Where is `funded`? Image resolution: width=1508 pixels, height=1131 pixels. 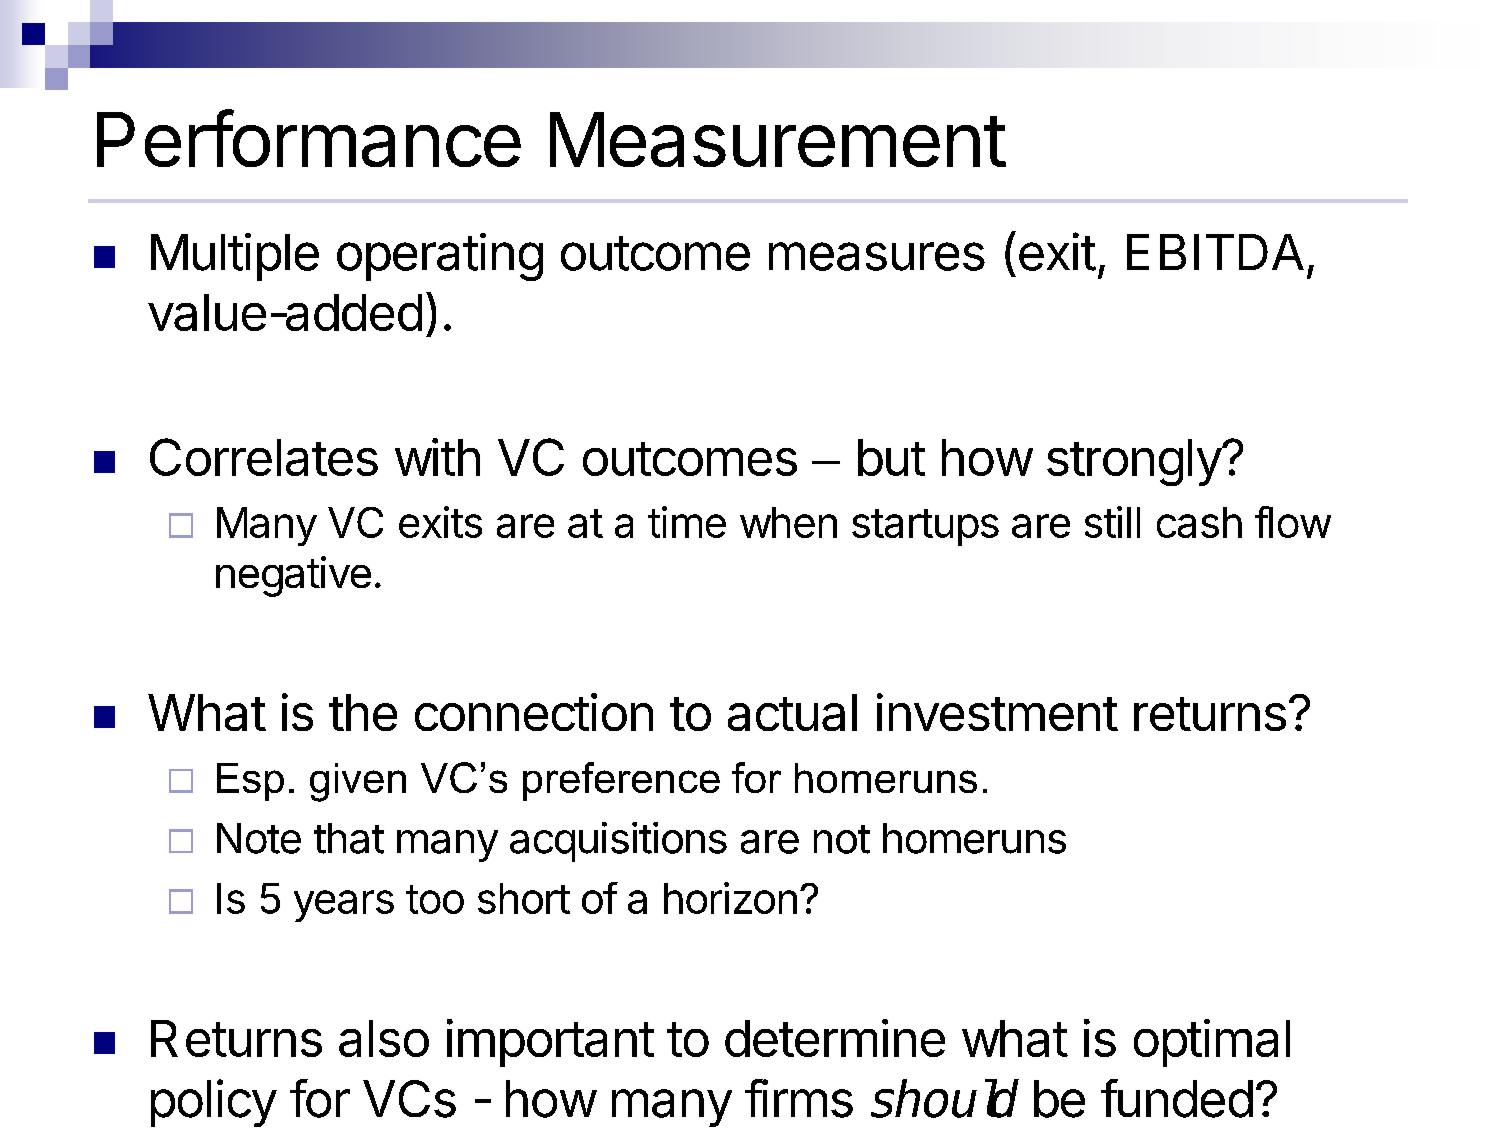
funded is located at coordinates (1177, 1098).
